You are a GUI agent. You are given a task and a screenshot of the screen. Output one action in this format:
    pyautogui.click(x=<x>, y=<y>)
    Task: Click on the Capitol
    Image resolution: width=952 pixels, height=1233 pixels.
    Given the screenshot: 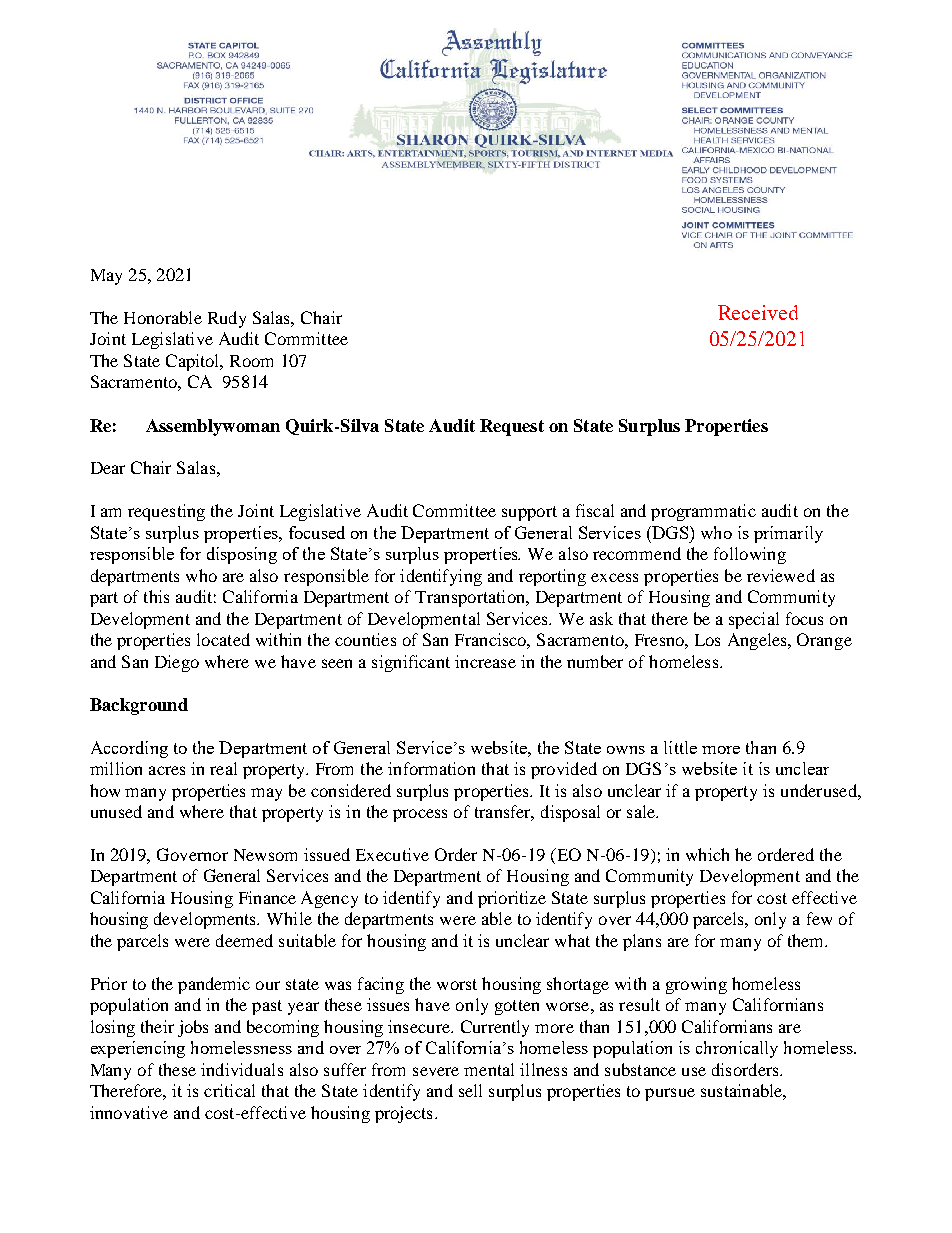 What is the action you would take?
    pyautogui.click(x=194, y=362)
